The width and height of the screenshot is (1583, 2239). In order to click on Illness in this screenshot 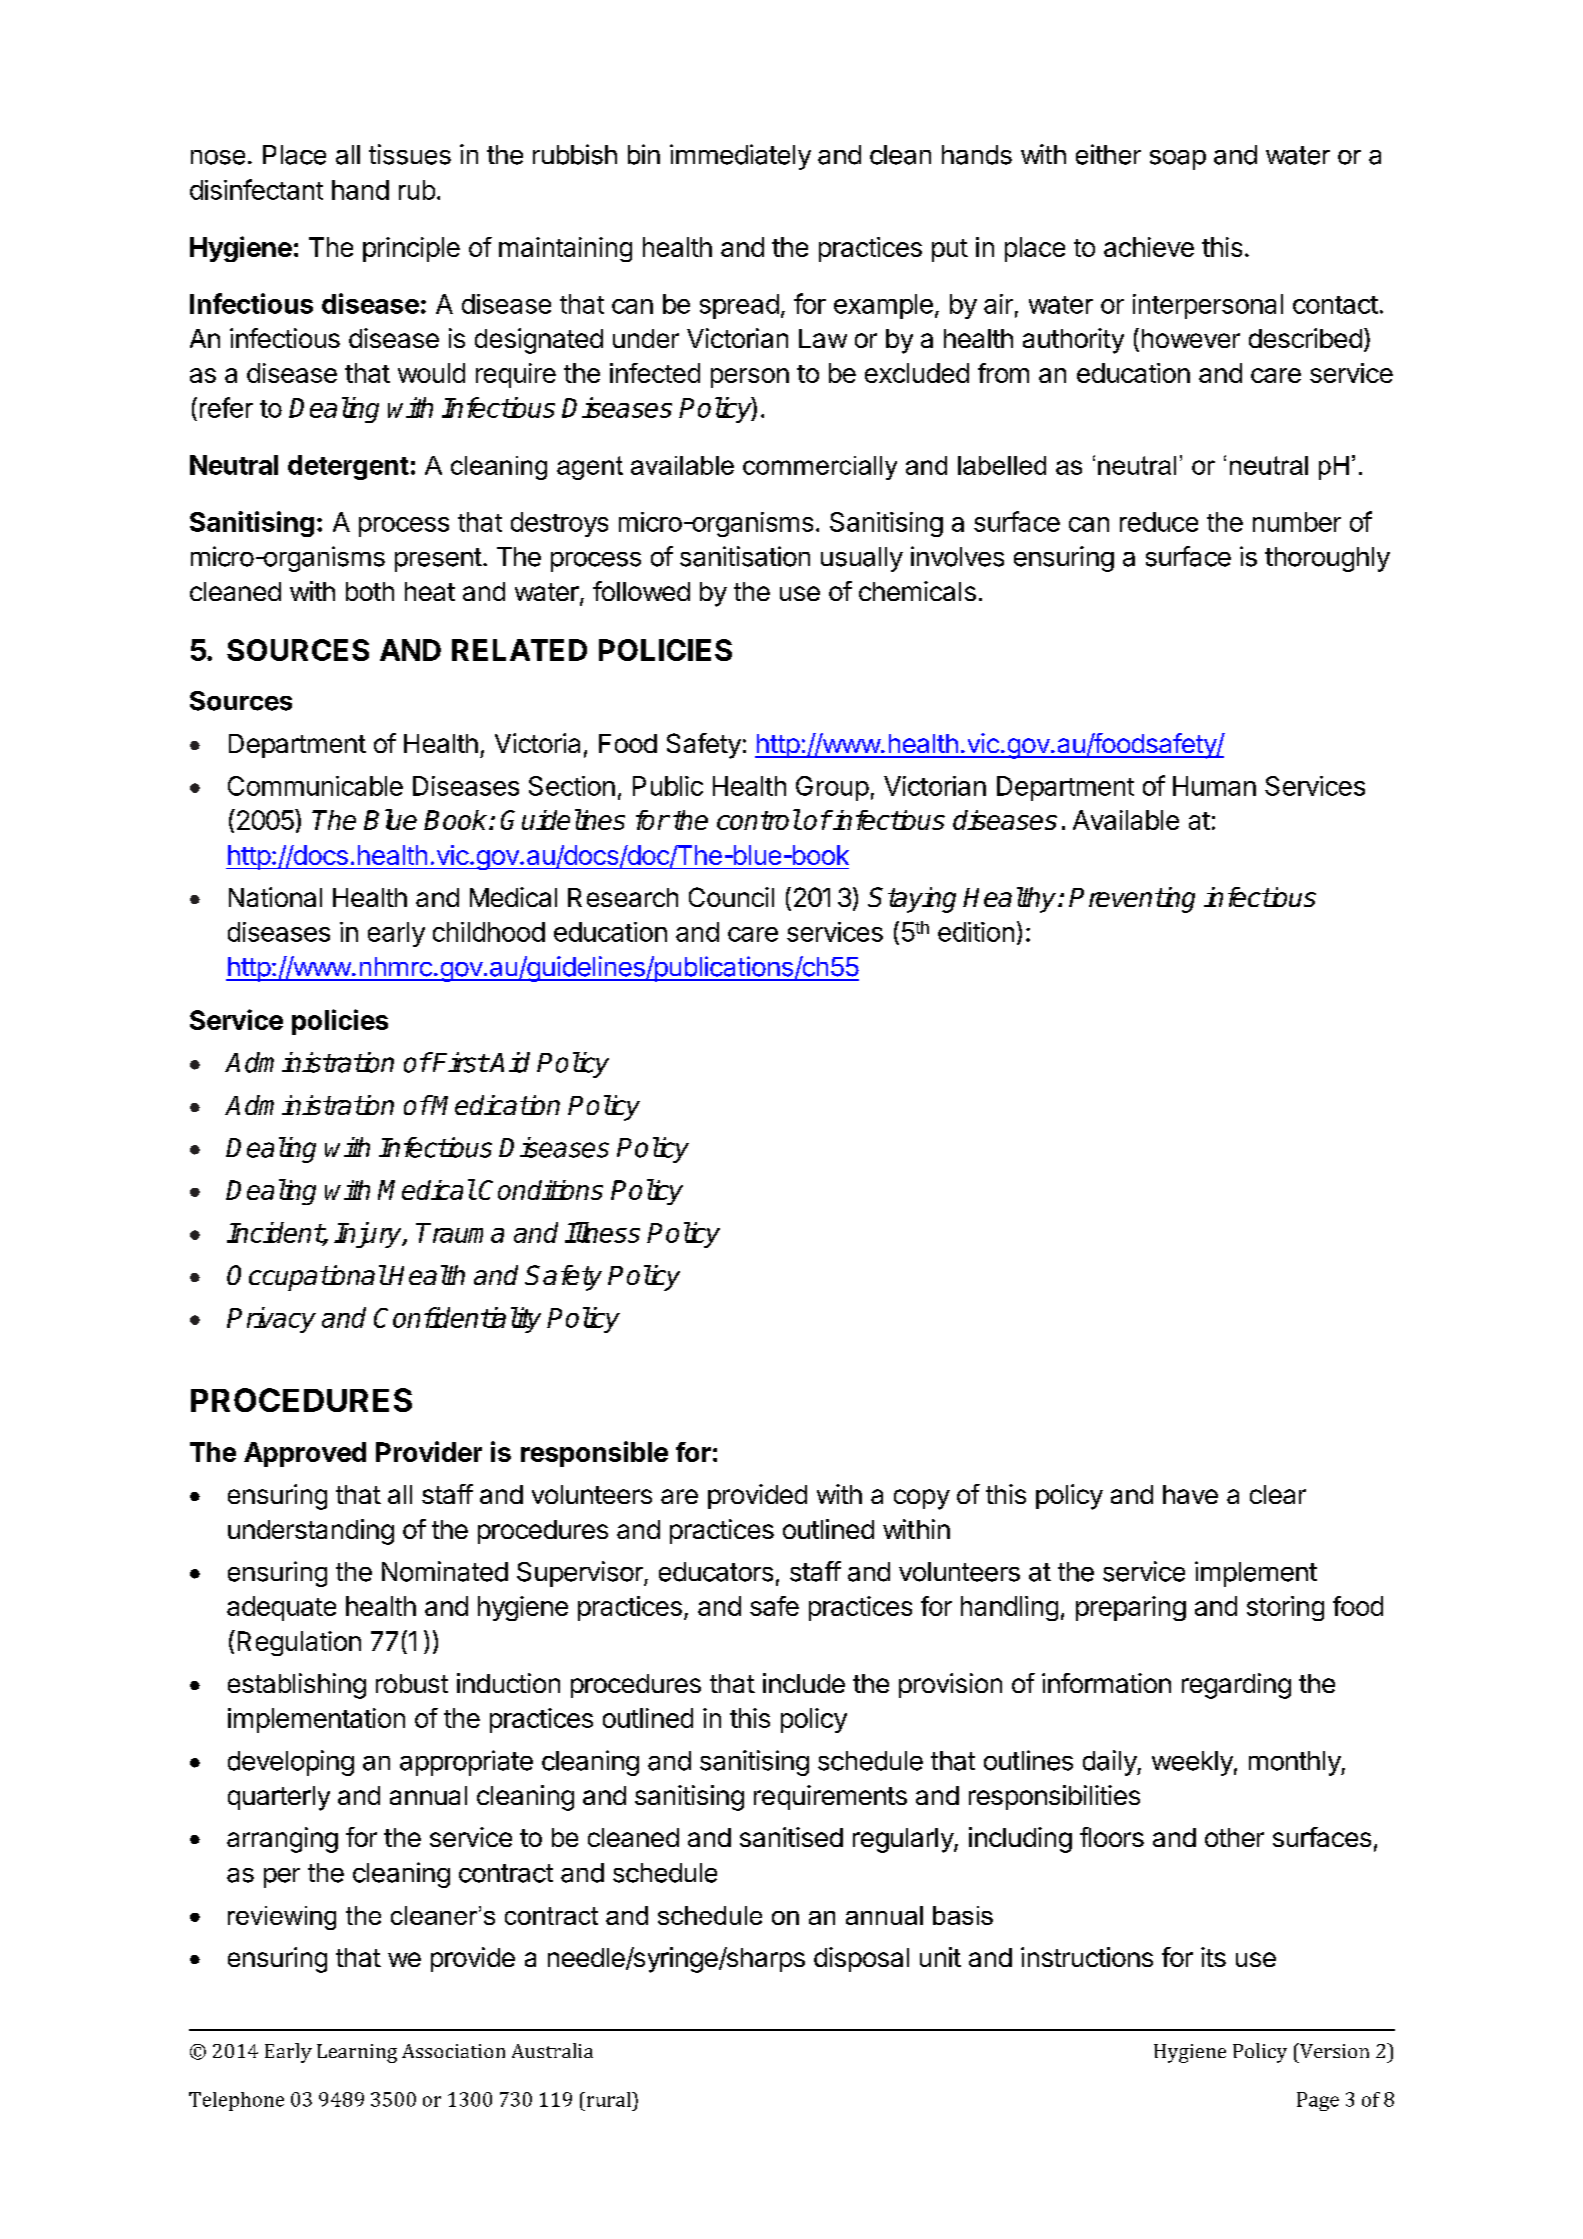, I will do `click(602, 1232)`.
